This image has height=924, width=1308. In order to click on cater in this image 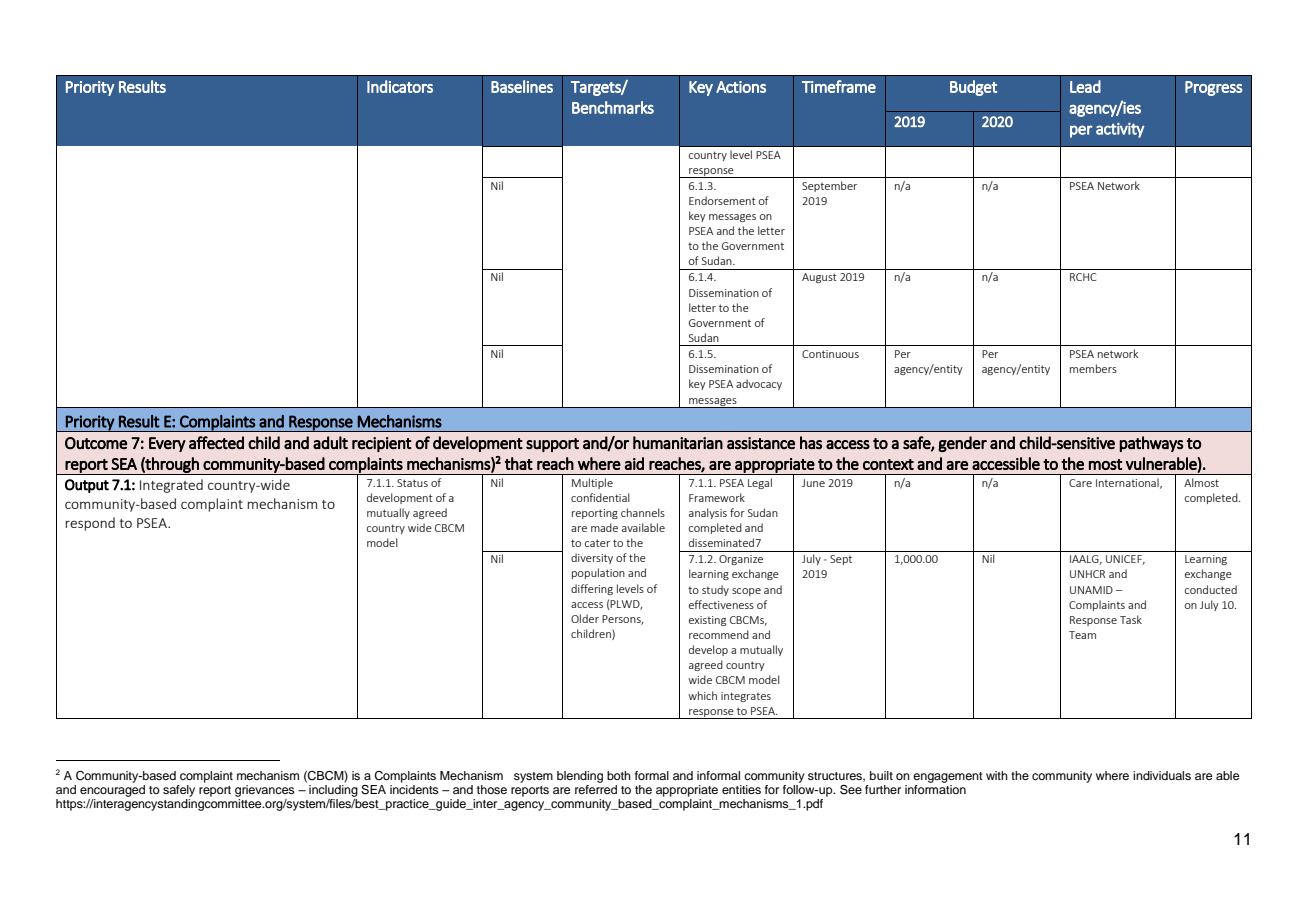, I will do `click(597, 543)`.
